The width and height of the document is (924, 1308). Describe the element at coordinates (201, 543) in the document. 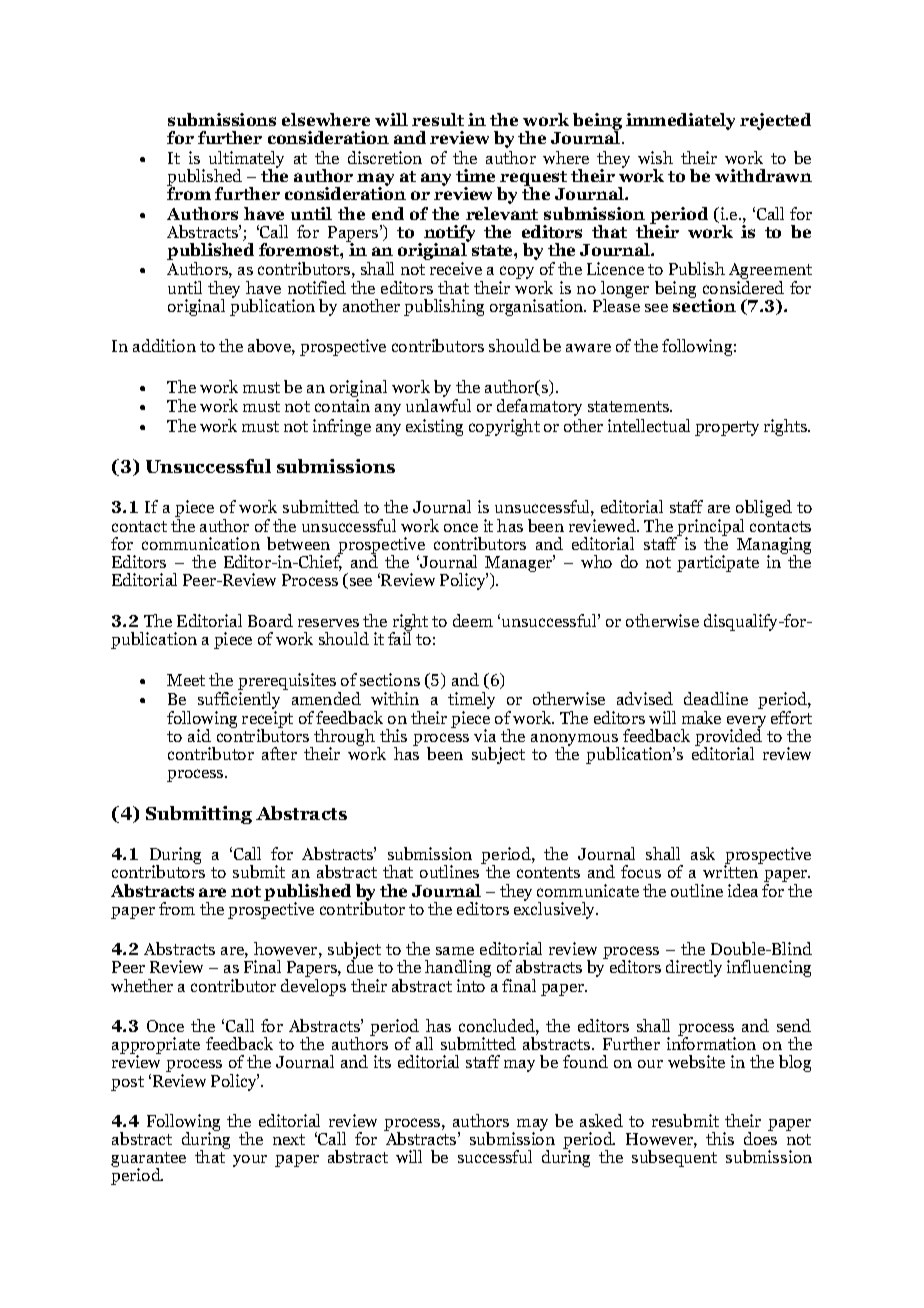

I see `communication` at that location.
